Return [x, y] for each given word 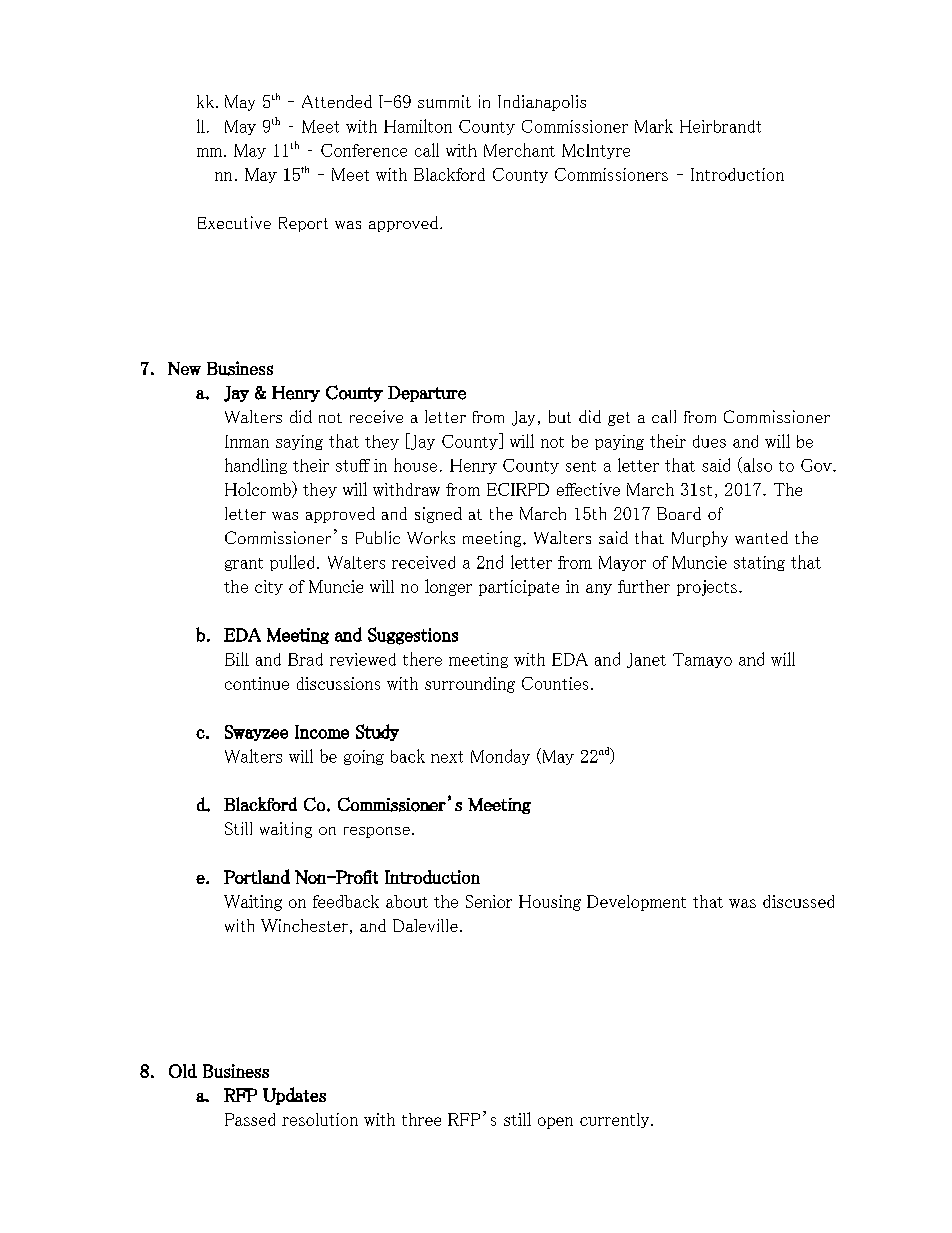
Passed [250, 1119]
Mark [654, 126]
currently [616, 1120]
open [555, 1123]
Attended [337, 101]
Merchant [519, 150]
